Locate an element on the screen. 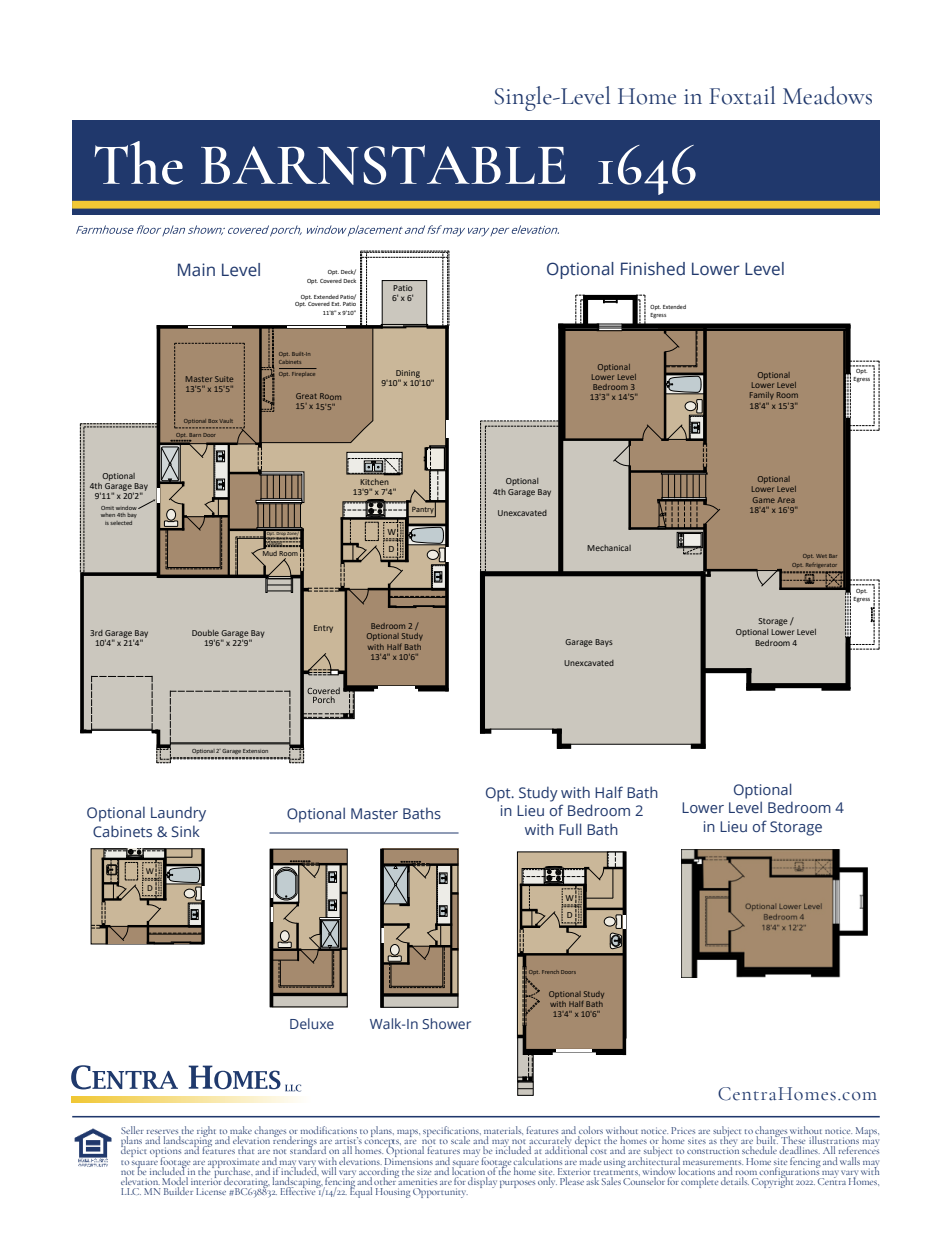  selected is located at coordinates (121, 523).
